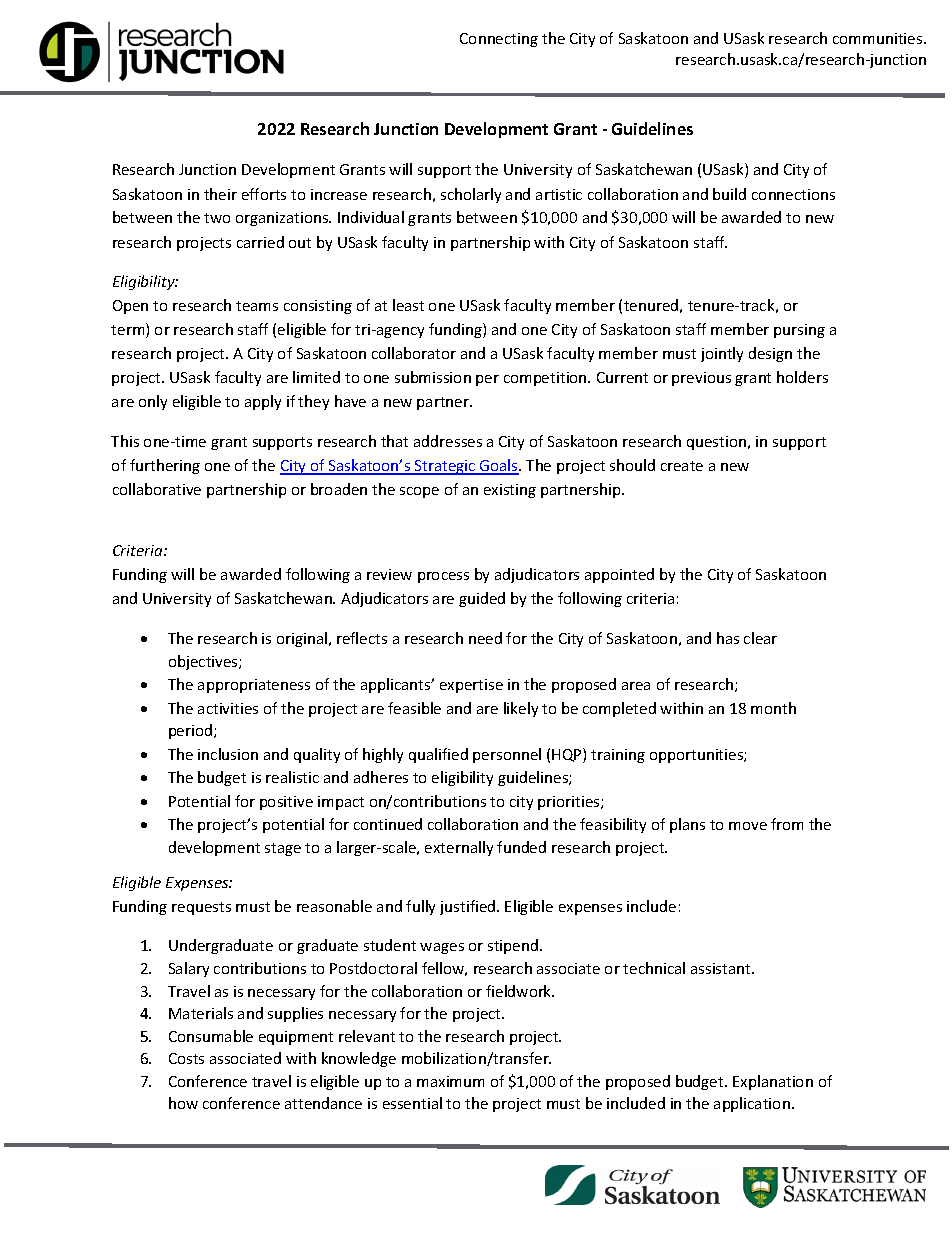 Image resolution: width=952 pixels, height=1233 pixels. What do you see at coordinates (799, 331) in the page?
I see `pursing` at bounding box center [799, 331].
